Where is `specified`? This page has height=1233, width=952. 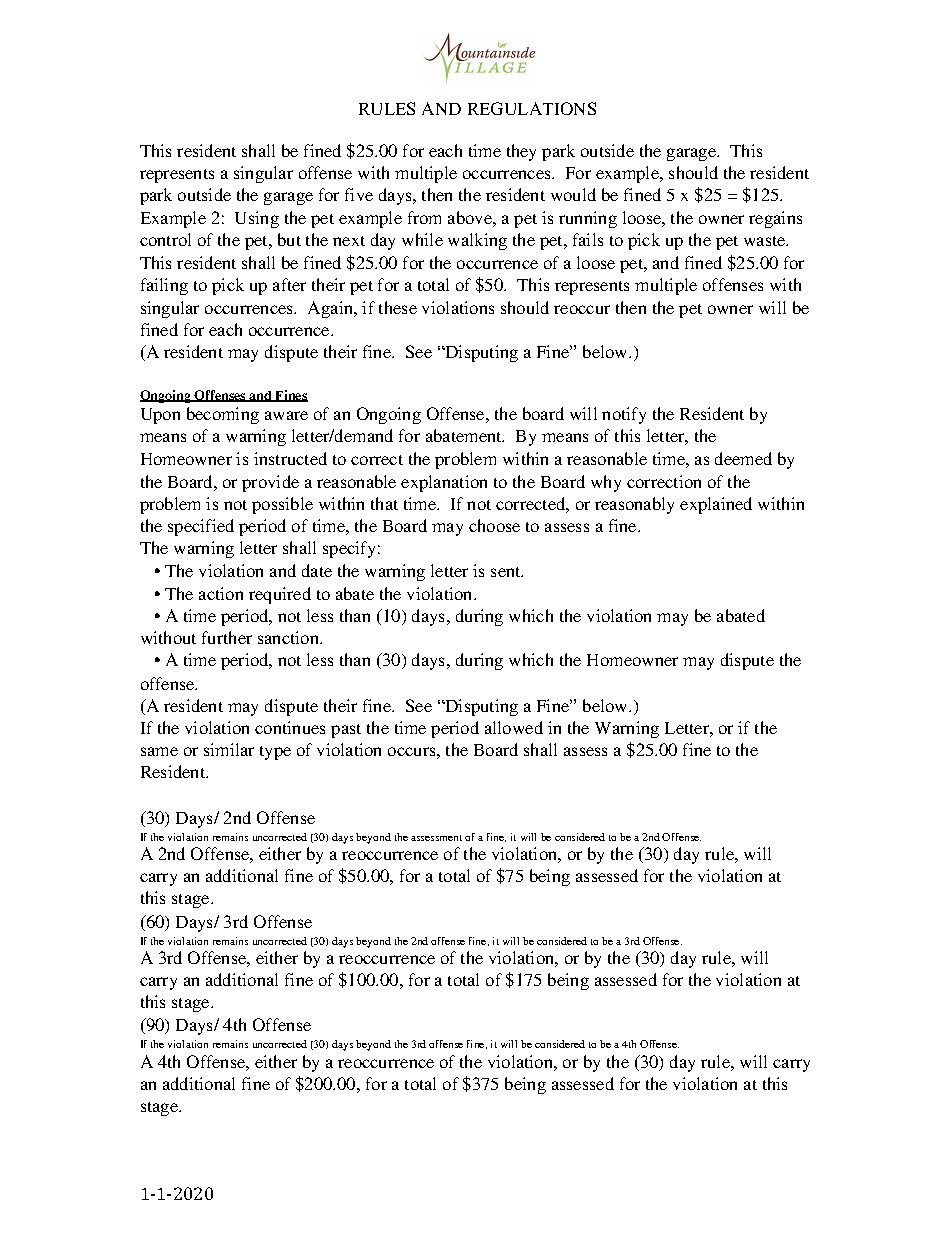
specified is located at coordinates (201, 527).
